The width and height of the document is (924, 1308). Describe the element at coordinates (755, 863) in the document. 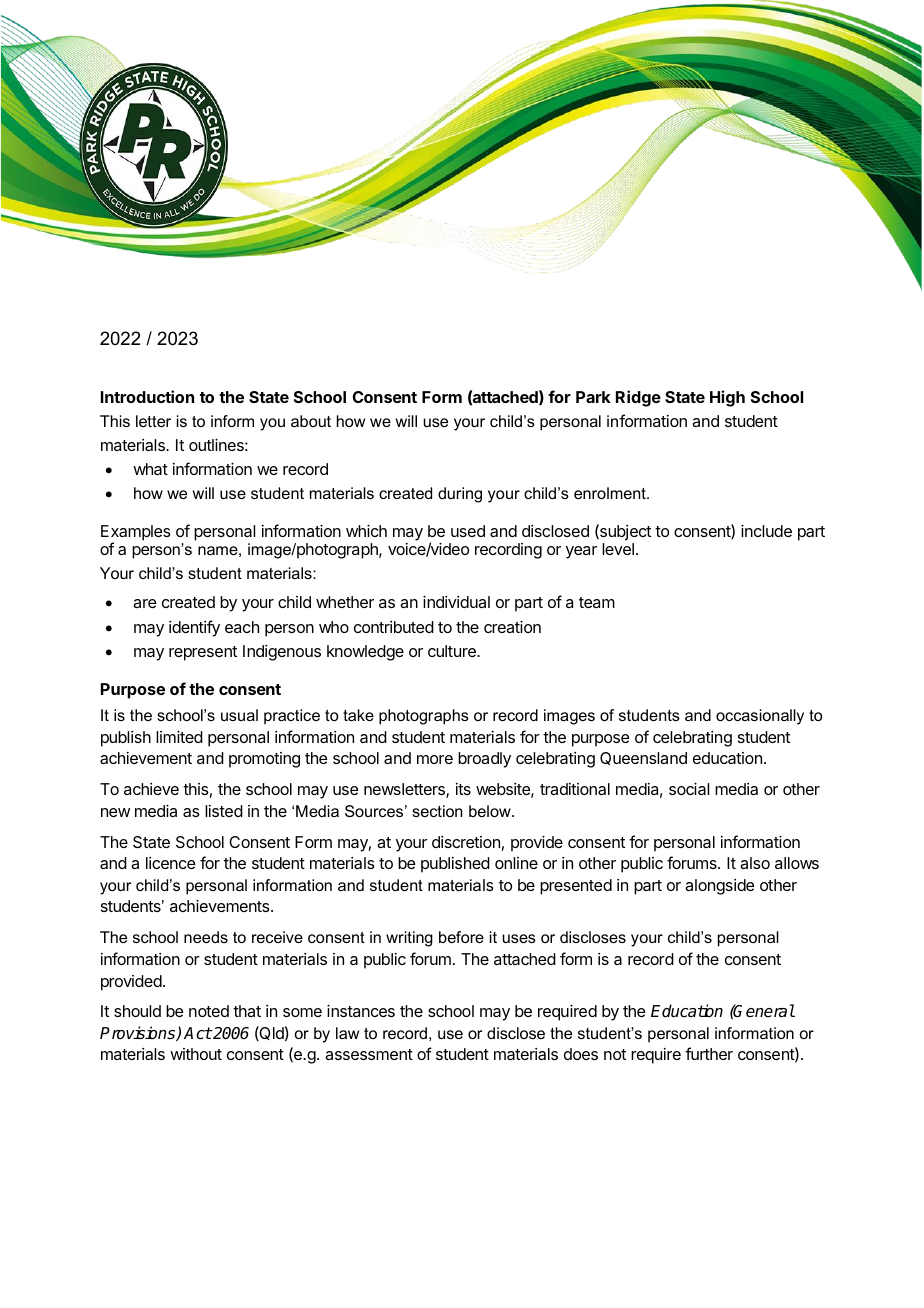

I see `also` at that location.
